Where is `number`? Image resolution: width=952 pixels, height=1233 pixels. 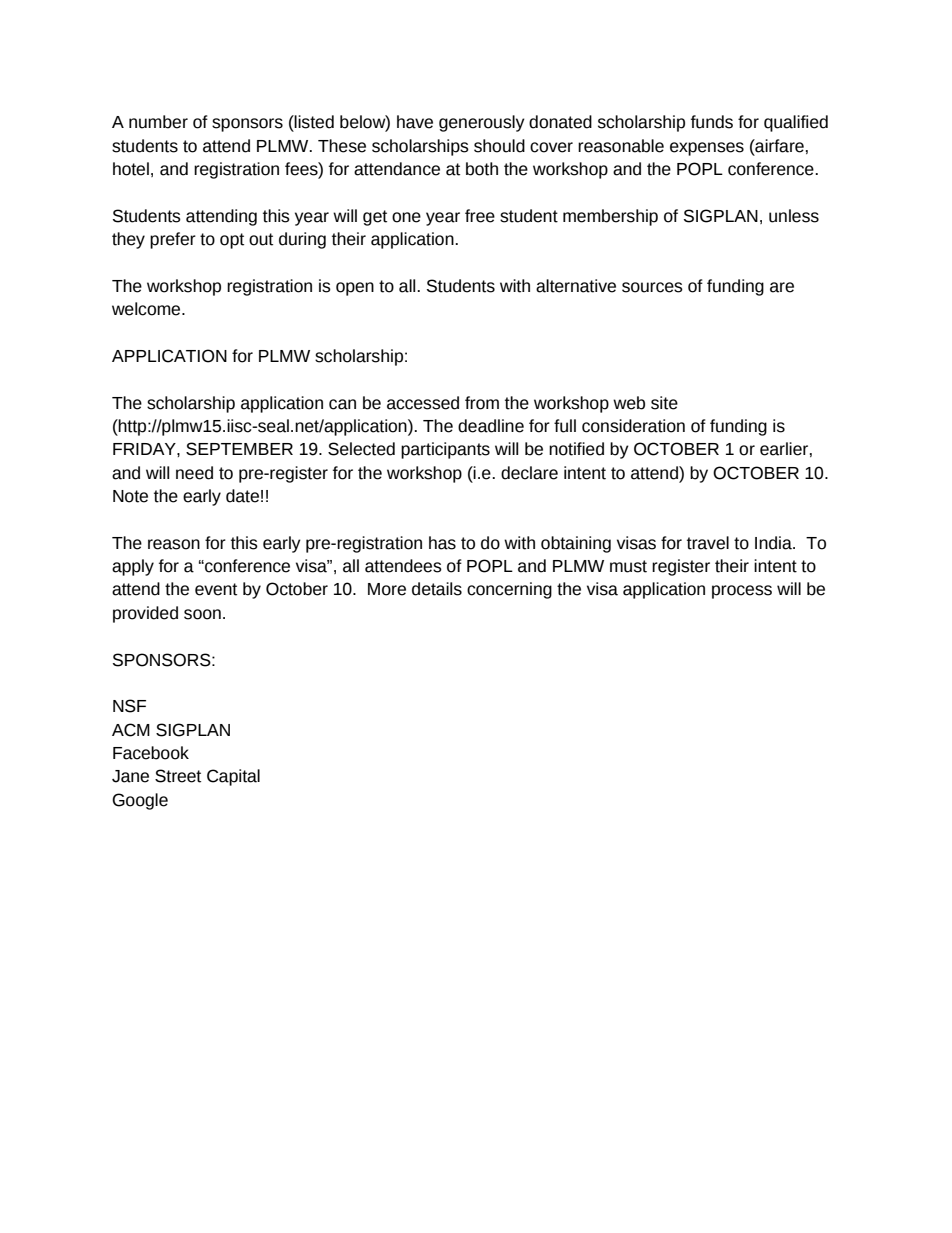
number is located at coordinates (158, 122).
